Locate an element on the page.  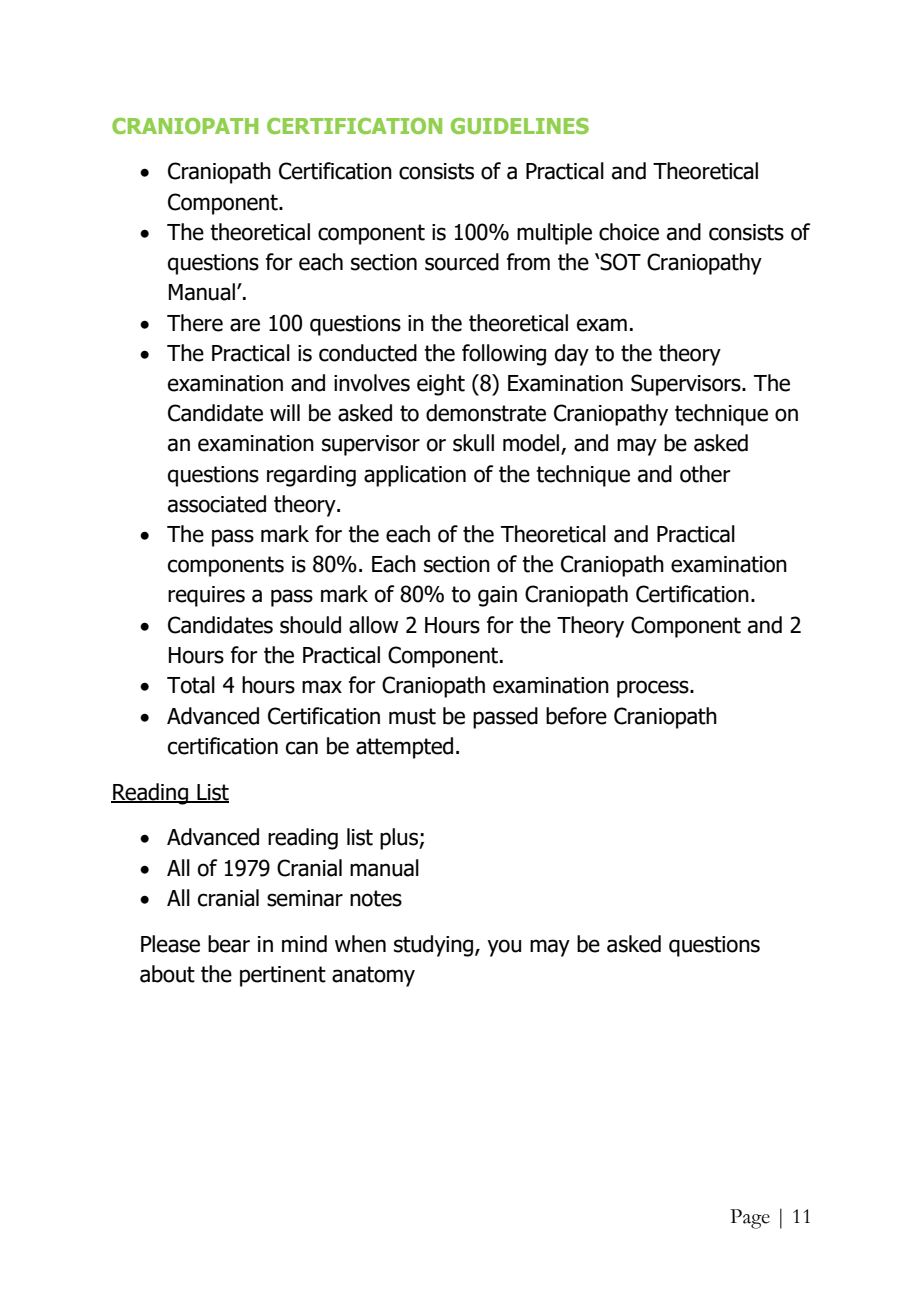
process is located at coordinates (654, 689).
